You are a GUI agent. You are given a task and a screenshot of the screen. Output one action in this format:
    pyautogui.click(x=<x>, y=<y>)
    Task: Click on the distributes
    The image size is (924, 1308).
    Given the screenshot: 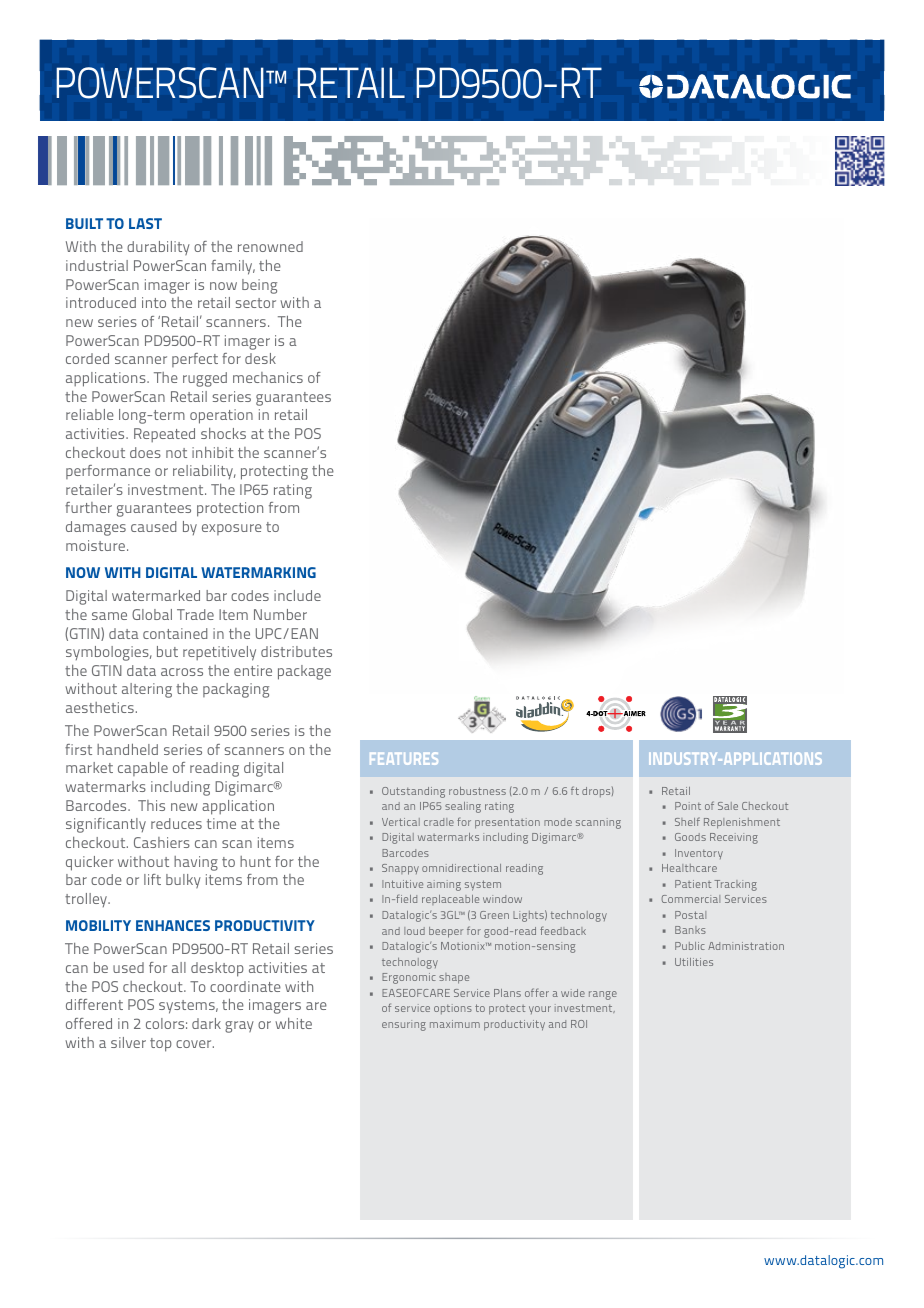 What is the action you would take?
    pyautogui.click(x=296, y=651)
